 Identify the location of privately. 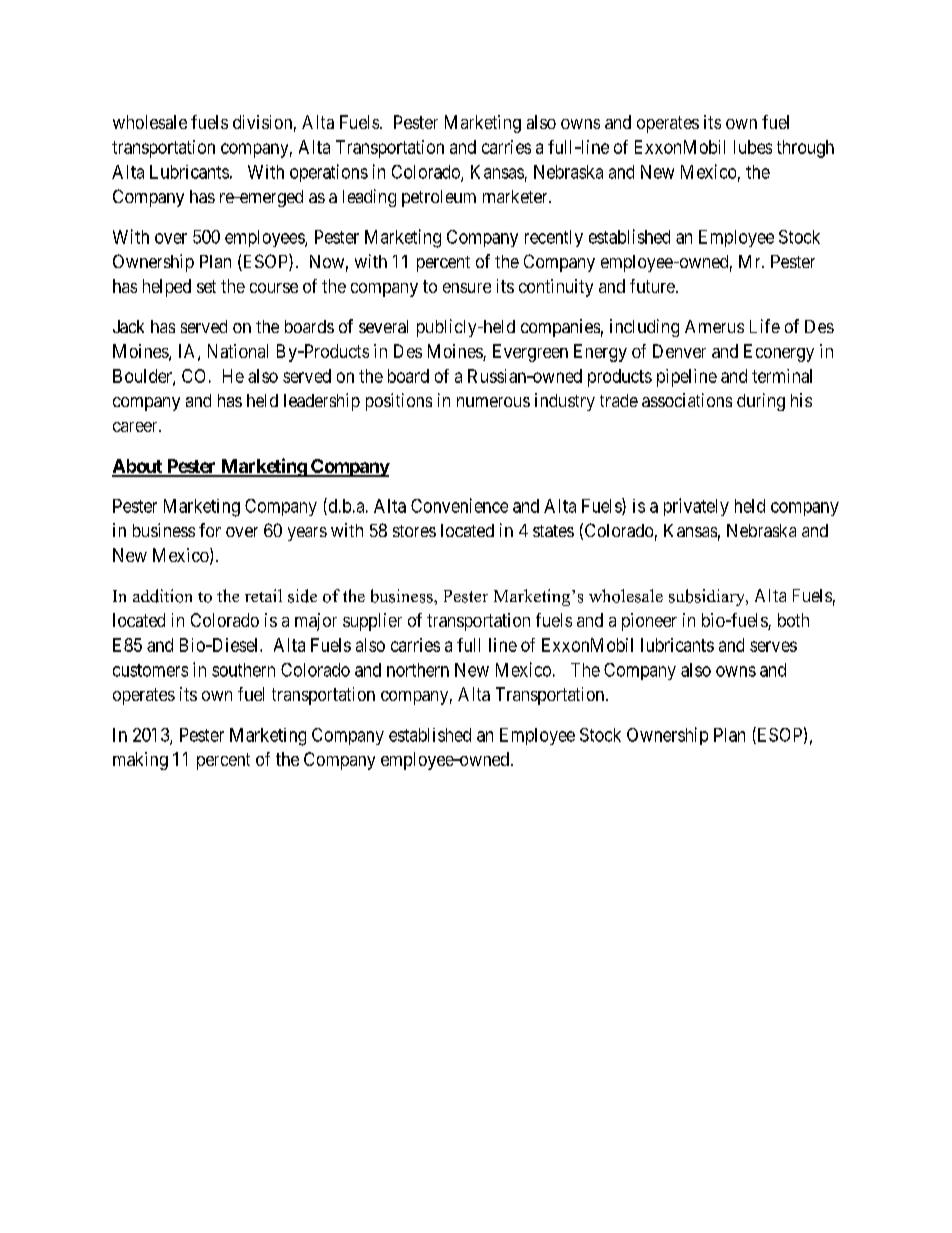
(696, 507).
